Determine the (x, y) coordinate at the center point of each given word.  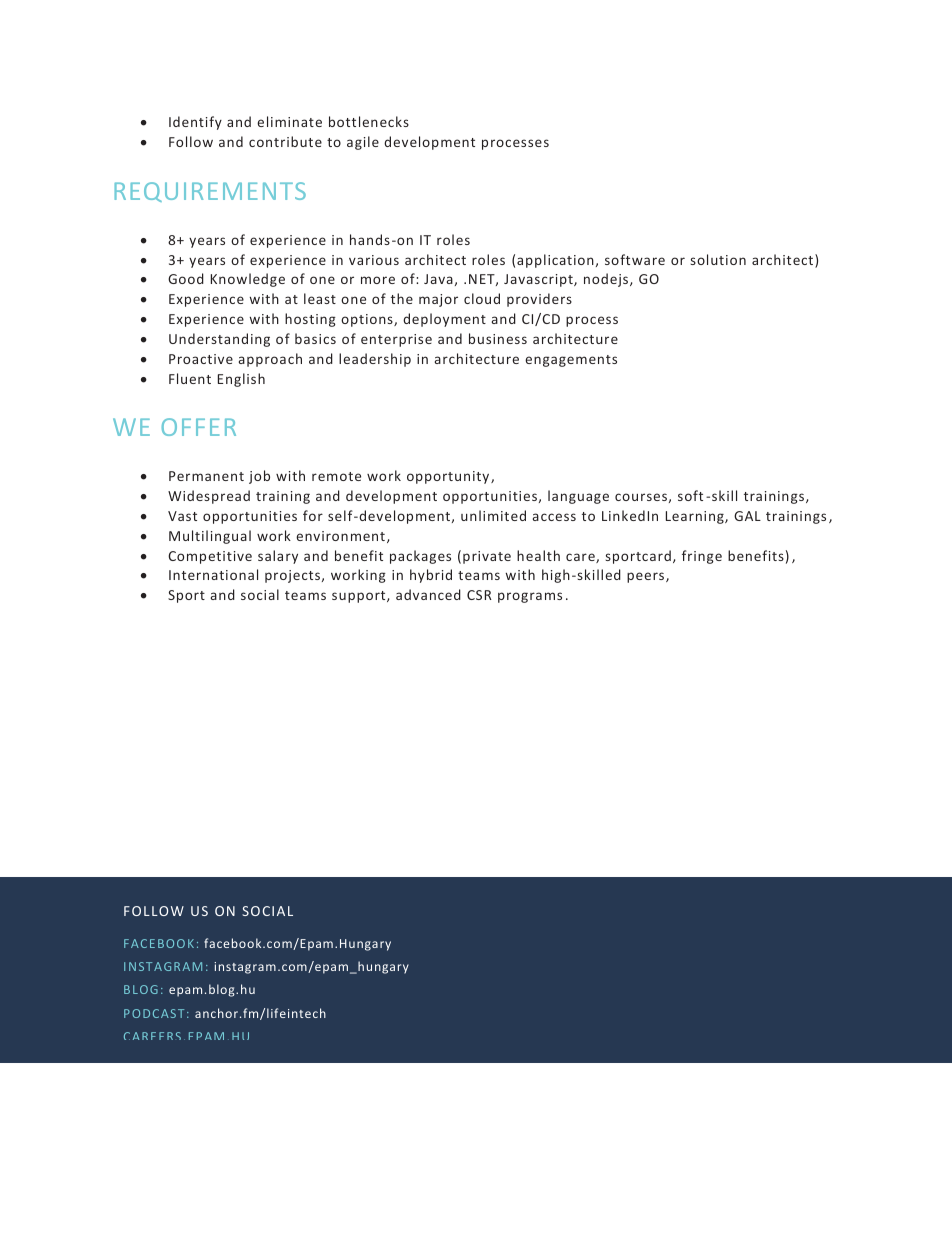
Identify (195, 123)
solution (718, 259)
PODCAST (154, 1013)
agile (363, 143)
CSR (479, 595)
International (213, 574)
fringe (702, 557)
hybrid (431, 576)
